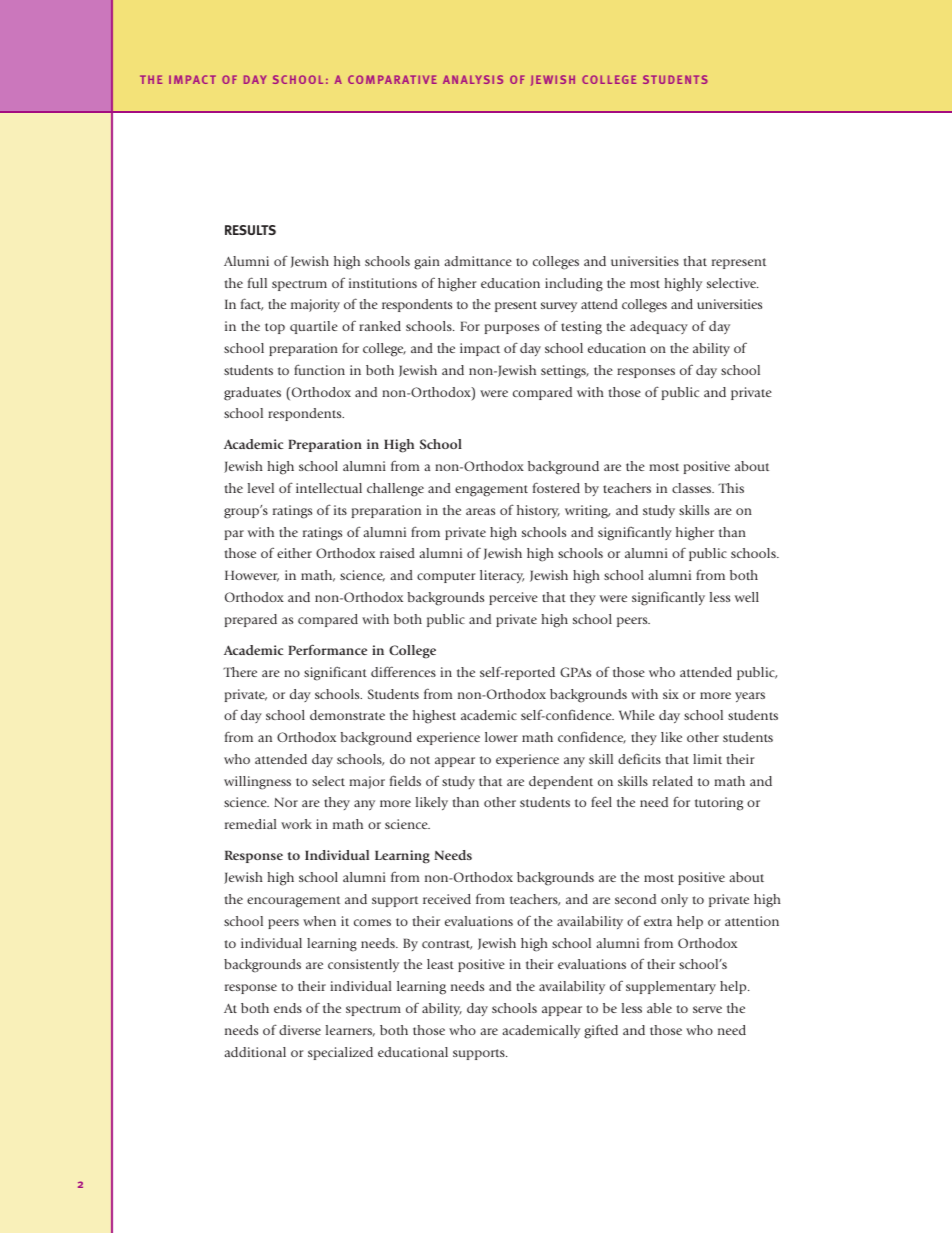 The width and height of the document is (952, 1233). What do you see at coordinates (300, 1030) in the document?
I see `diverse` at bounding box center [300, 1030].
